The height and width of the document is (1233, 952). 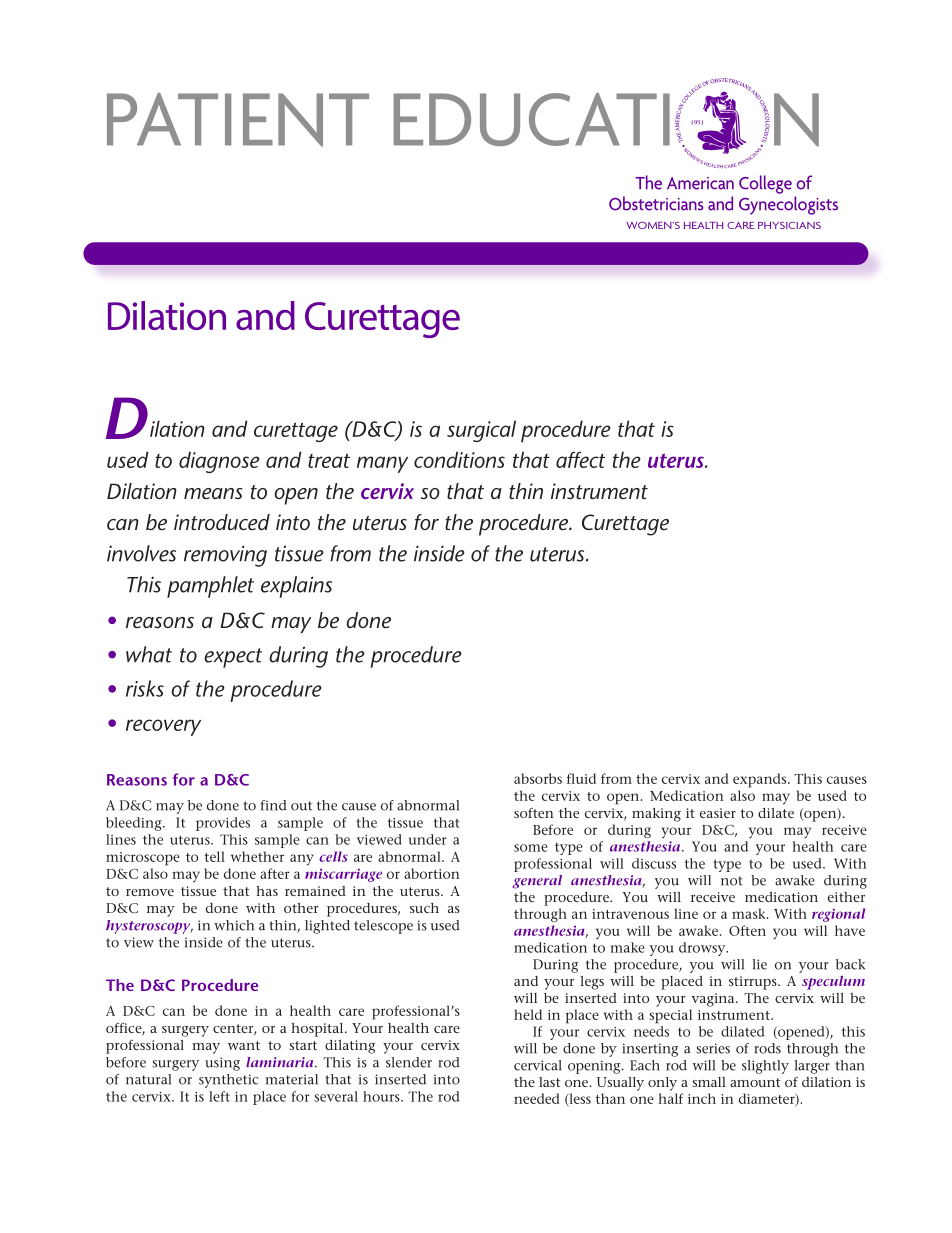 I want to click on diagnose, so click(x=219, y=462).
